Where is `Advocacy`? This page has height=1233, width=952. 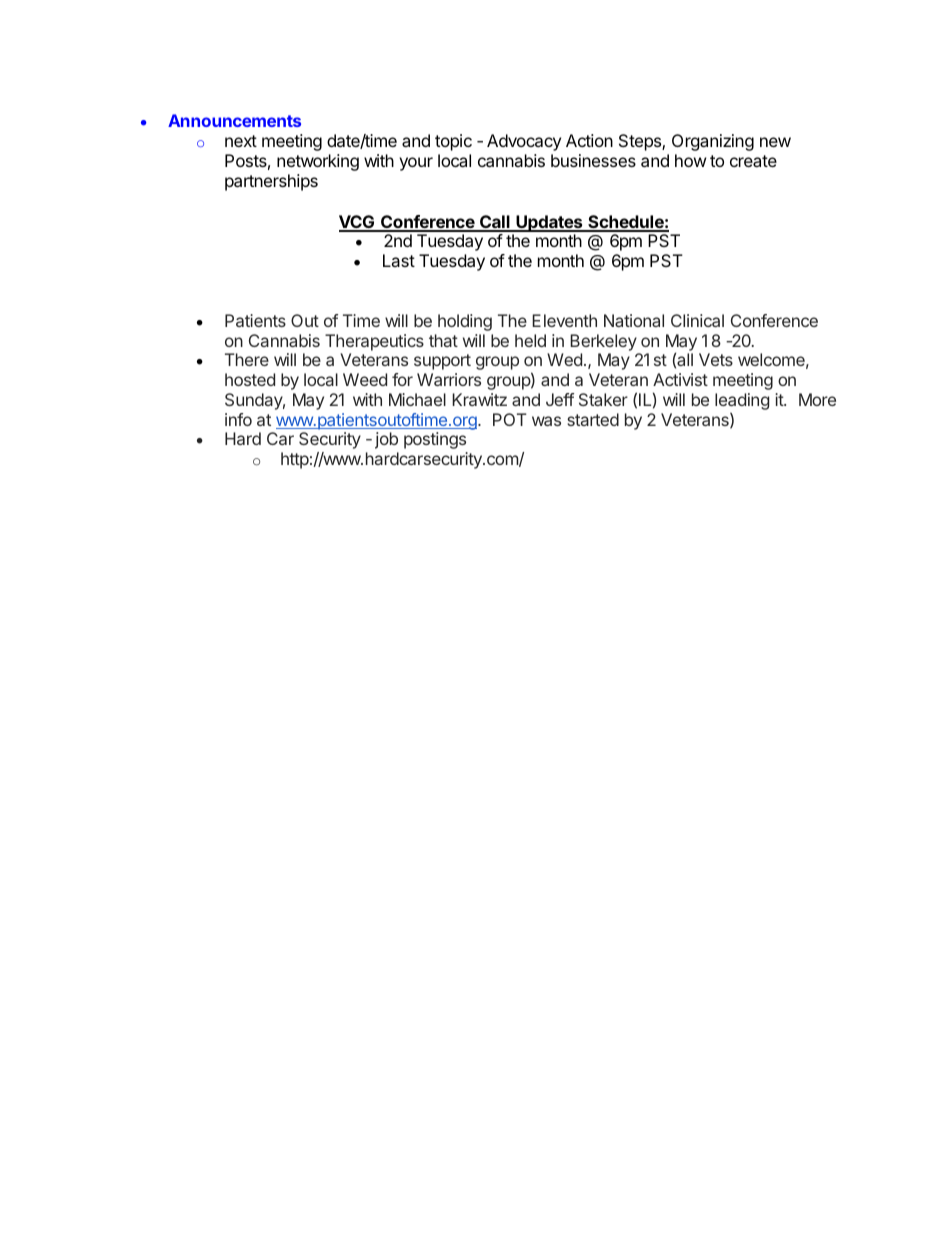
Advocacy is located at coordinates (524, 142).
